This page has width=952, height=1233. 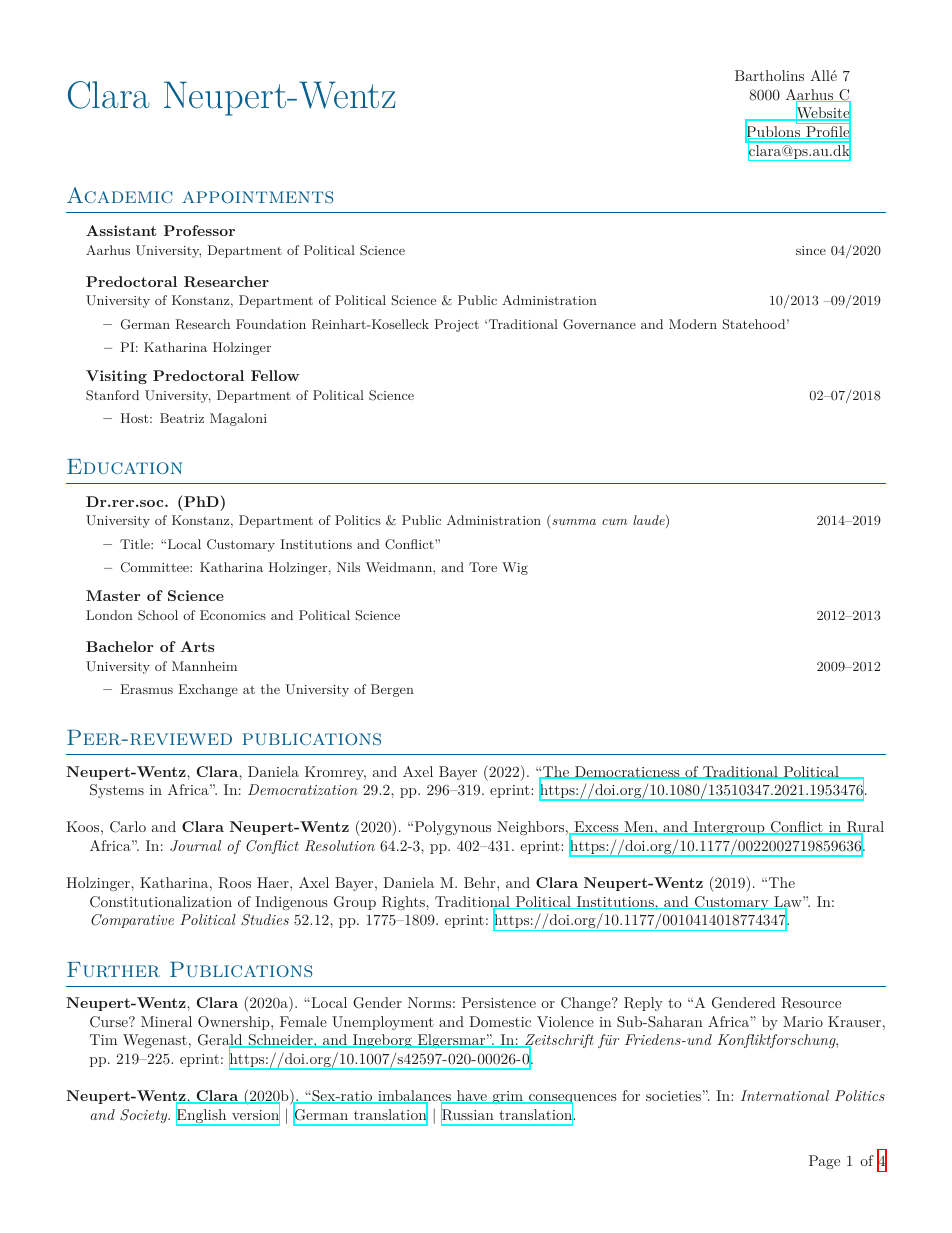 What do you see at coordinates (199, 230) in the page?
I see `Professor` at bounding box center [199, 230].
